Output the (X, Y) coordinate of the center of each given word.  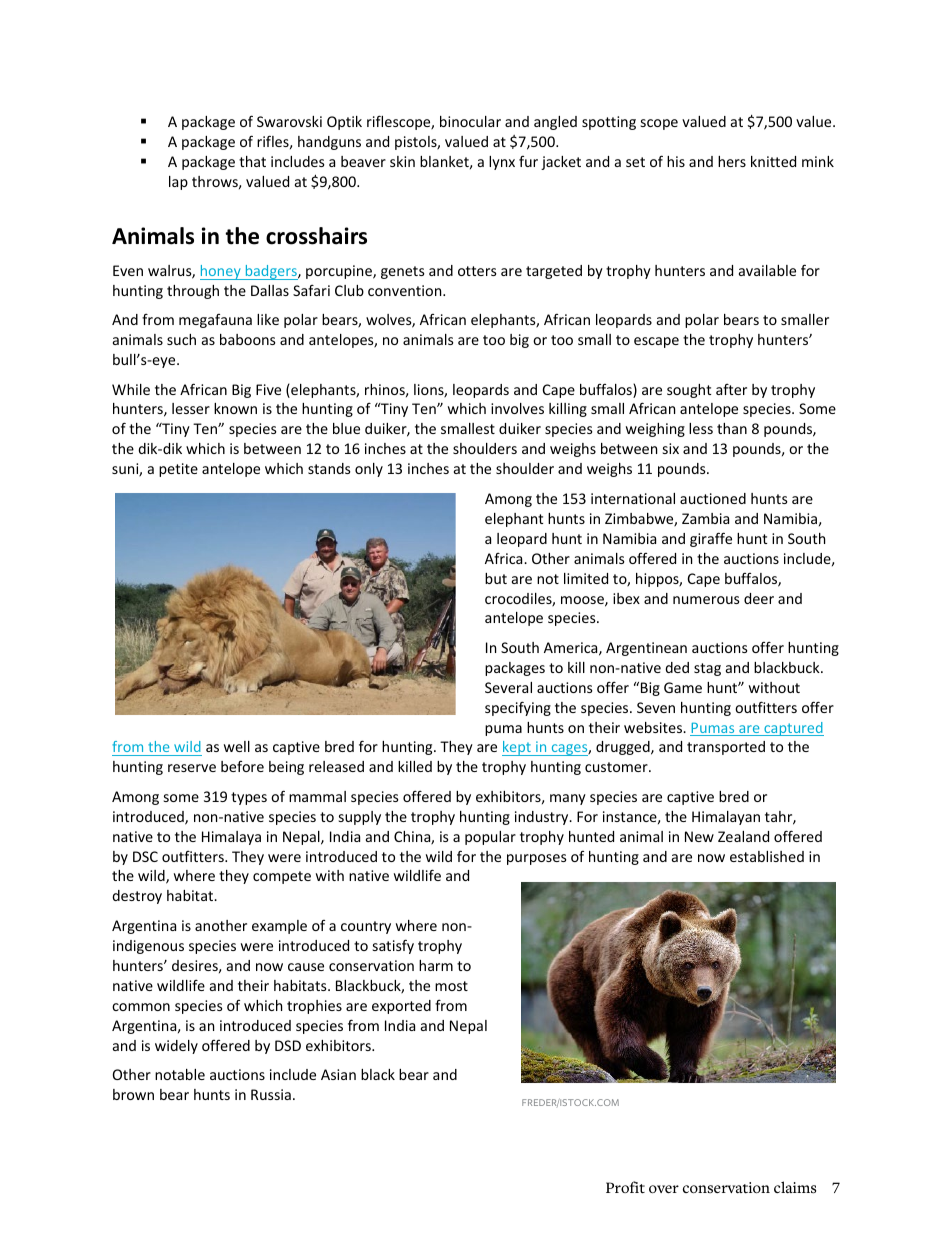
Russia (271, 1094)
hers (732, 161)
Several (508, 687)
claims (795, 1187)
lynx (502, 163)
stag (707, 669)
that (252, 161)
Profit (625, 1187)
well (237, 746)
